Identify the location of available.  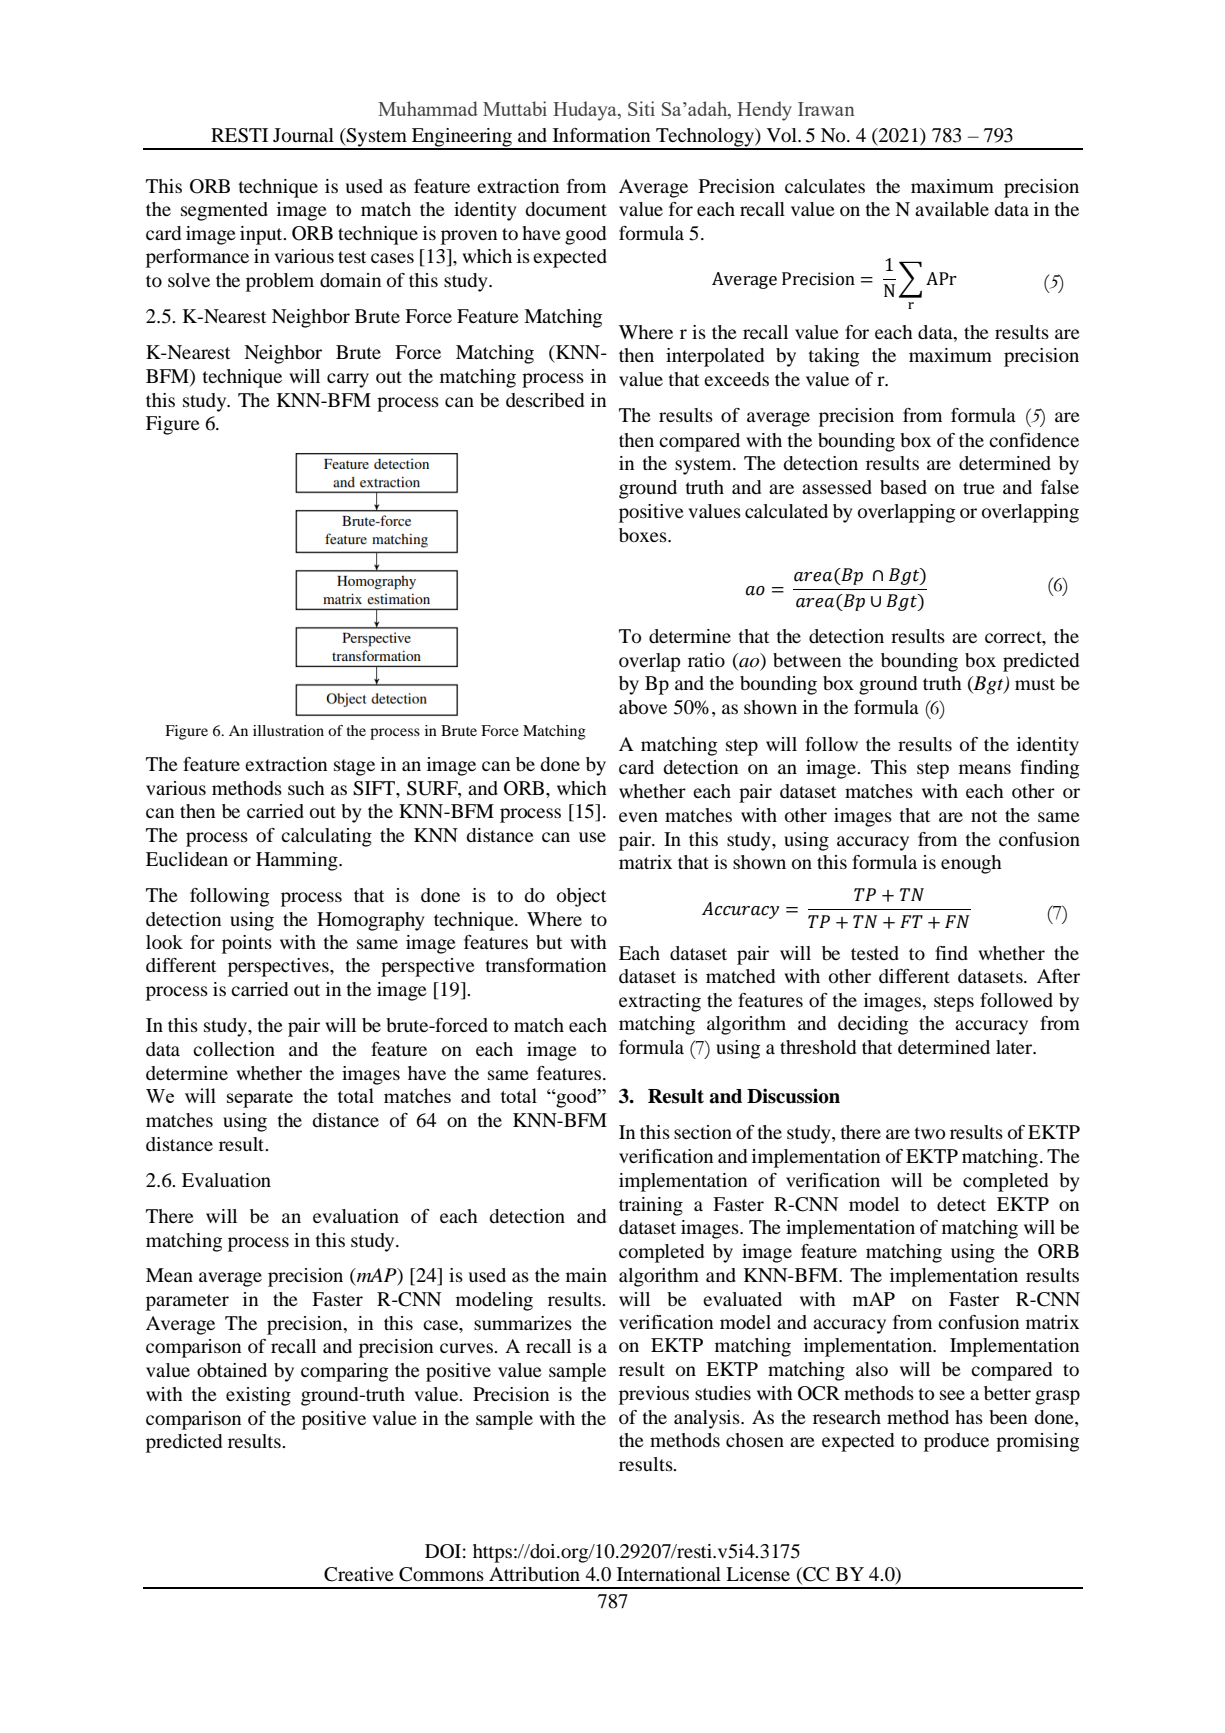
(952, 209).
